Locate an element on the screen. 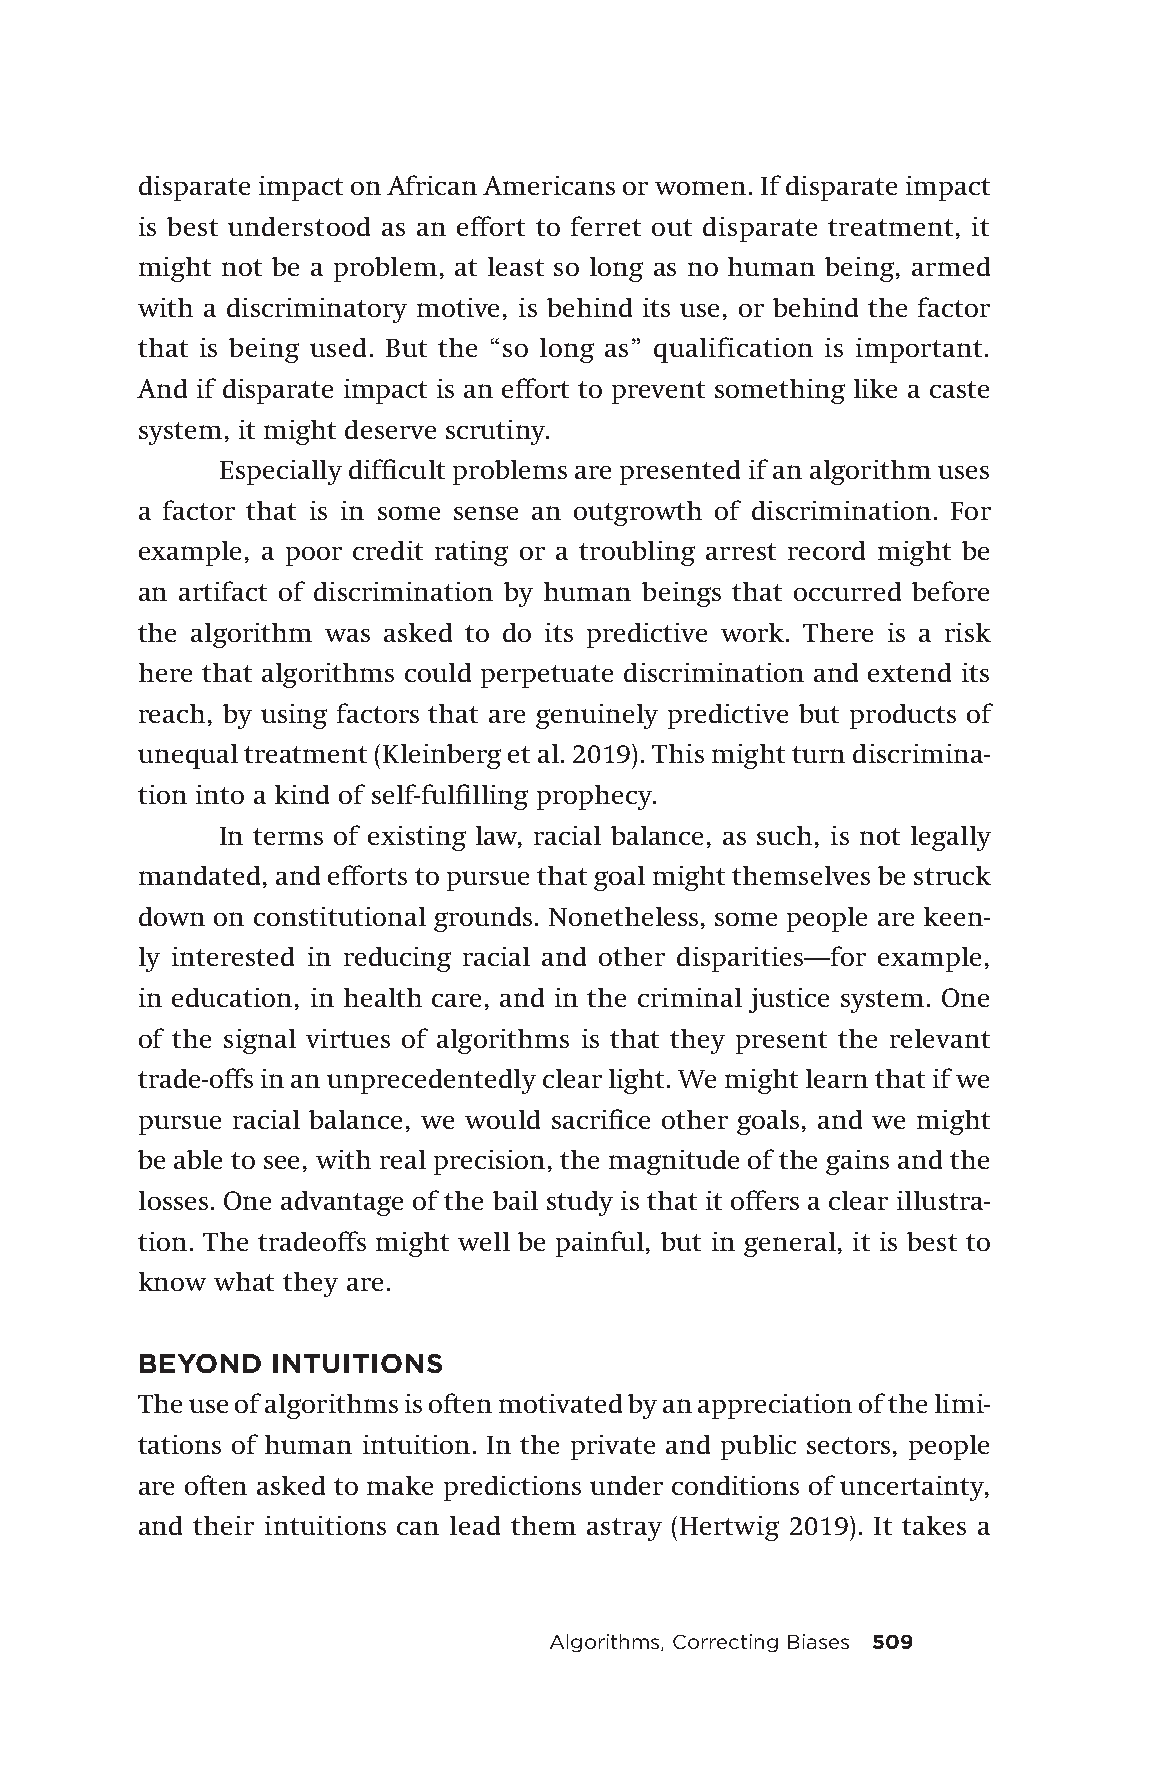  troubling is located at coordinates (637, 553).
